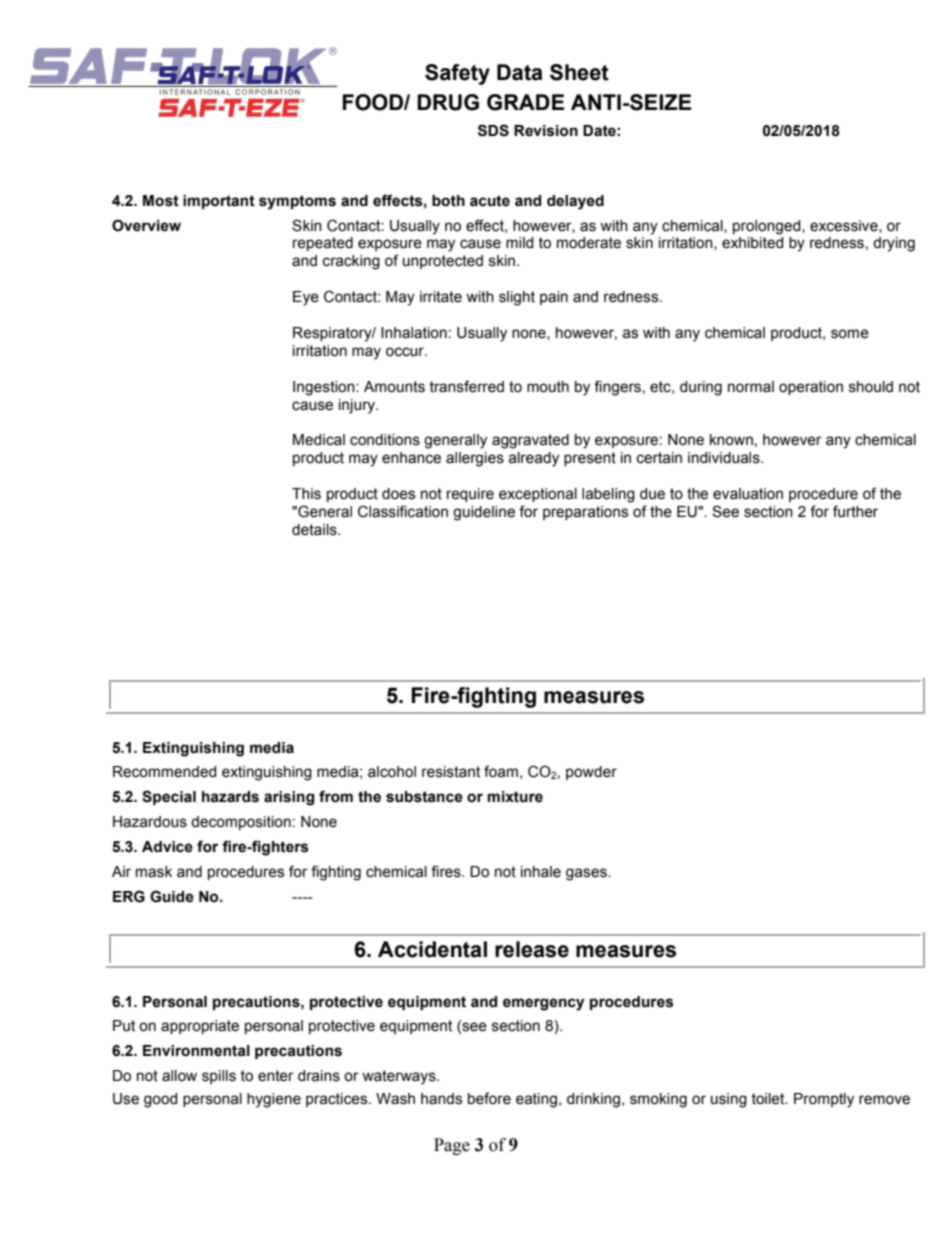 The image size is (952, 1233). I want to click on mixture, so click(515, 797).
